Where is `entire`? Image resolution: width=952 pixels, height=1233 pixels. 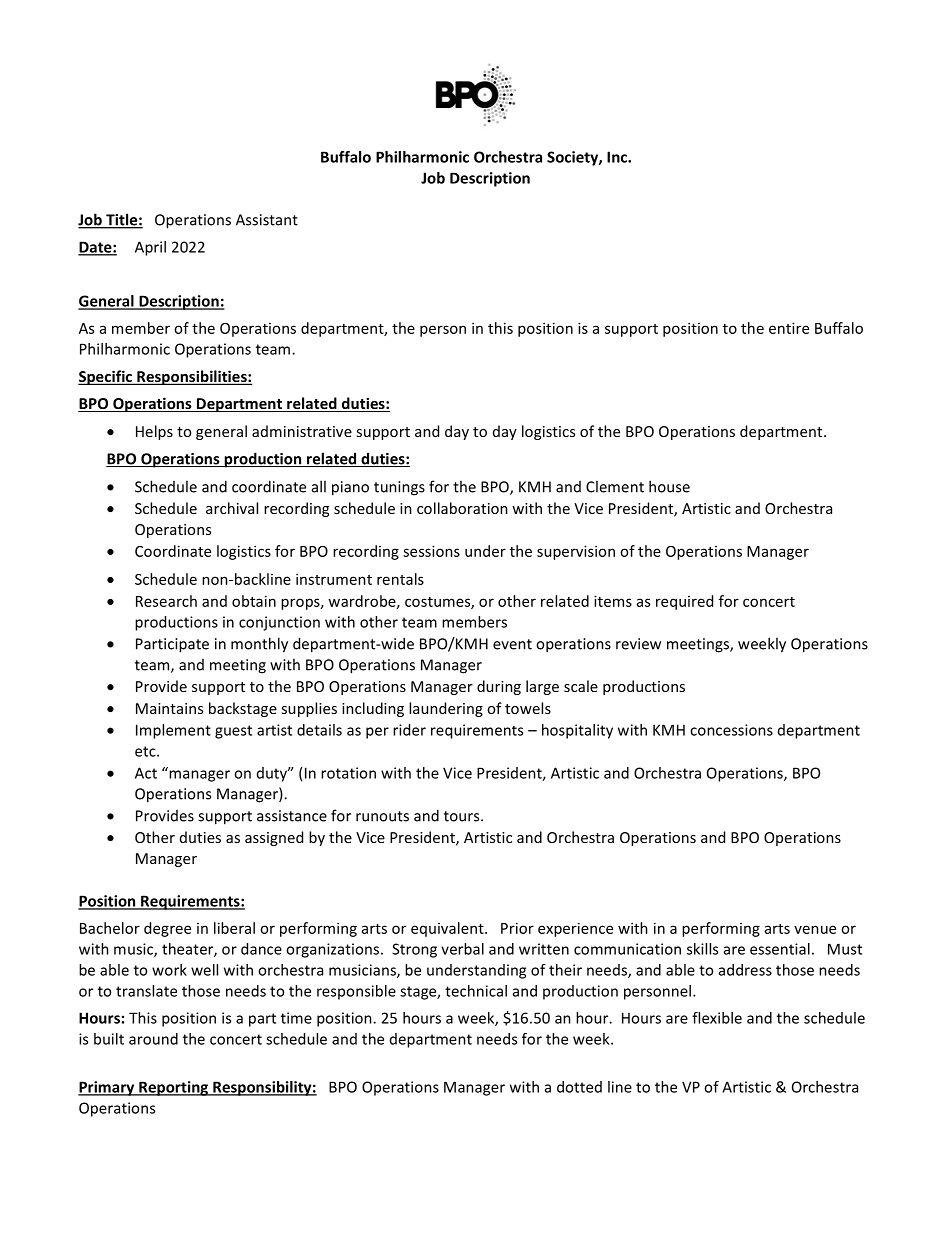 entire is located at coordinates (789, 328).
